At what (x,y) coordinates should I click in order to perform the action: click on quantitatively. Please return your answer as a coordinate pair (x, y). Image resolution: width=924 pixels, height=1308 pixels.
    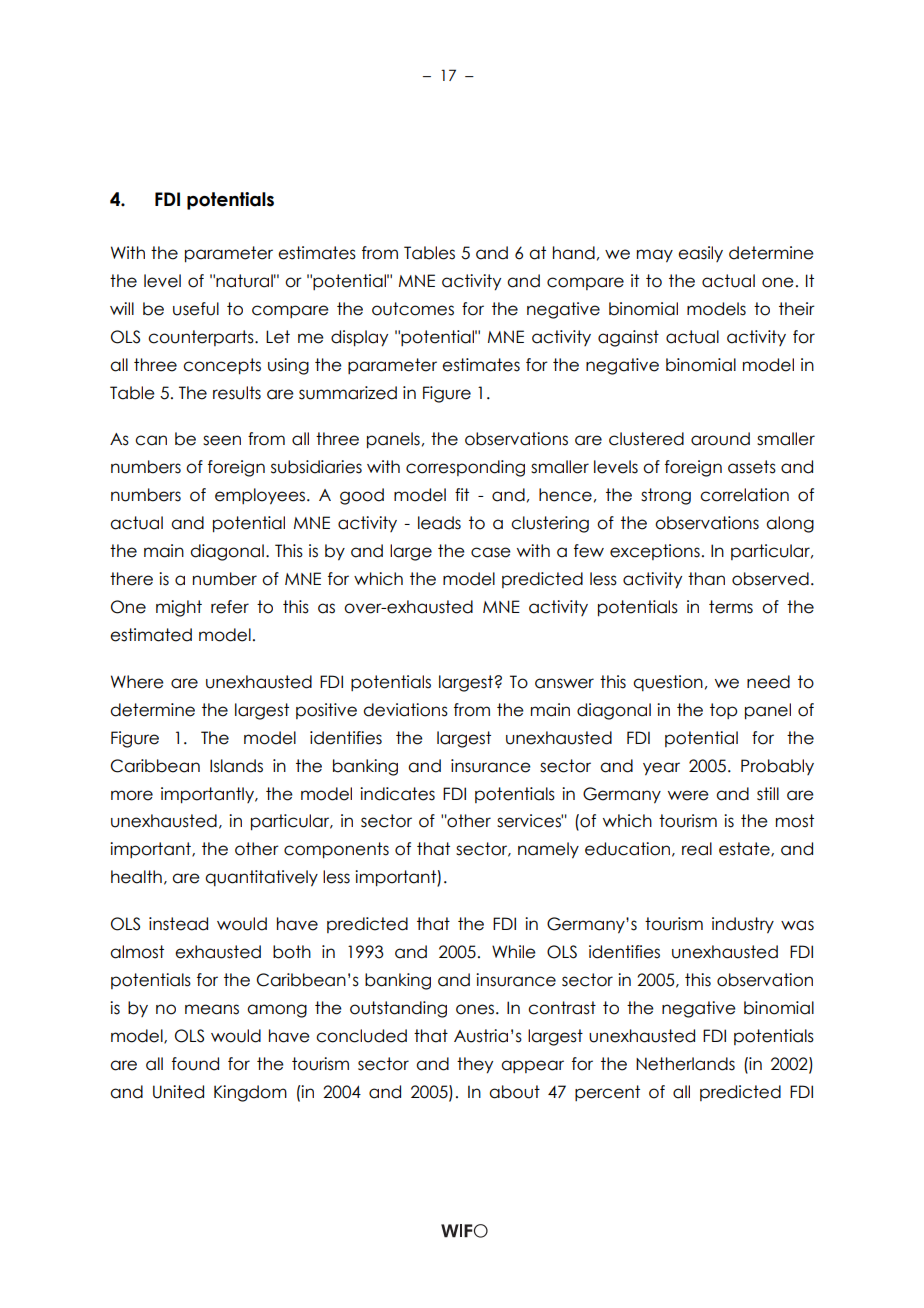
    Looking at the image, I should click on (261, 878).
